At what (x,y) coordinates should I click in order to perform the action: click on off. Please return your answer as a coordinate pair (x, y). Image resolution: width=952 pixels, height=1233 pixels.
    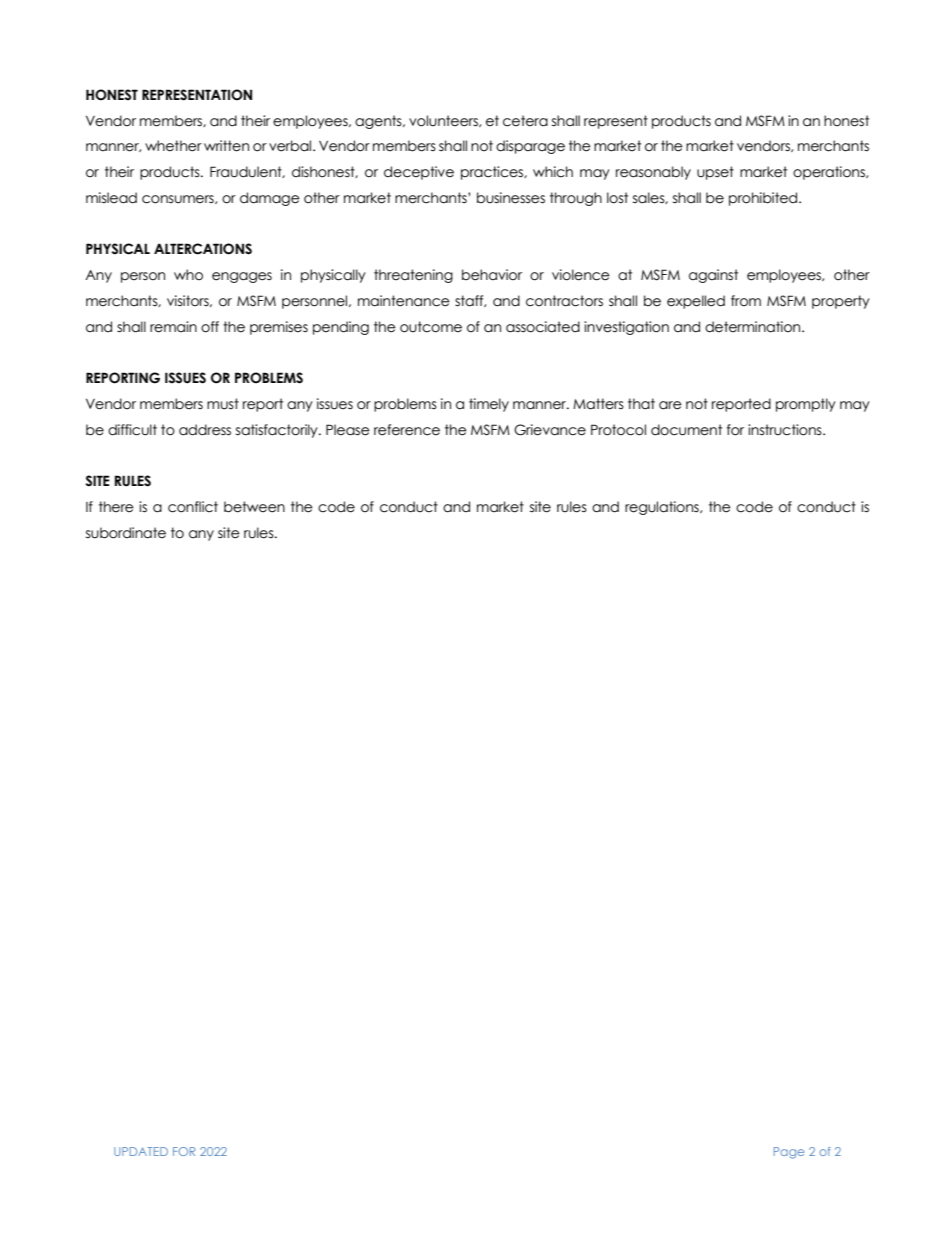
    Looking at the image, I should click on (210, 327).
